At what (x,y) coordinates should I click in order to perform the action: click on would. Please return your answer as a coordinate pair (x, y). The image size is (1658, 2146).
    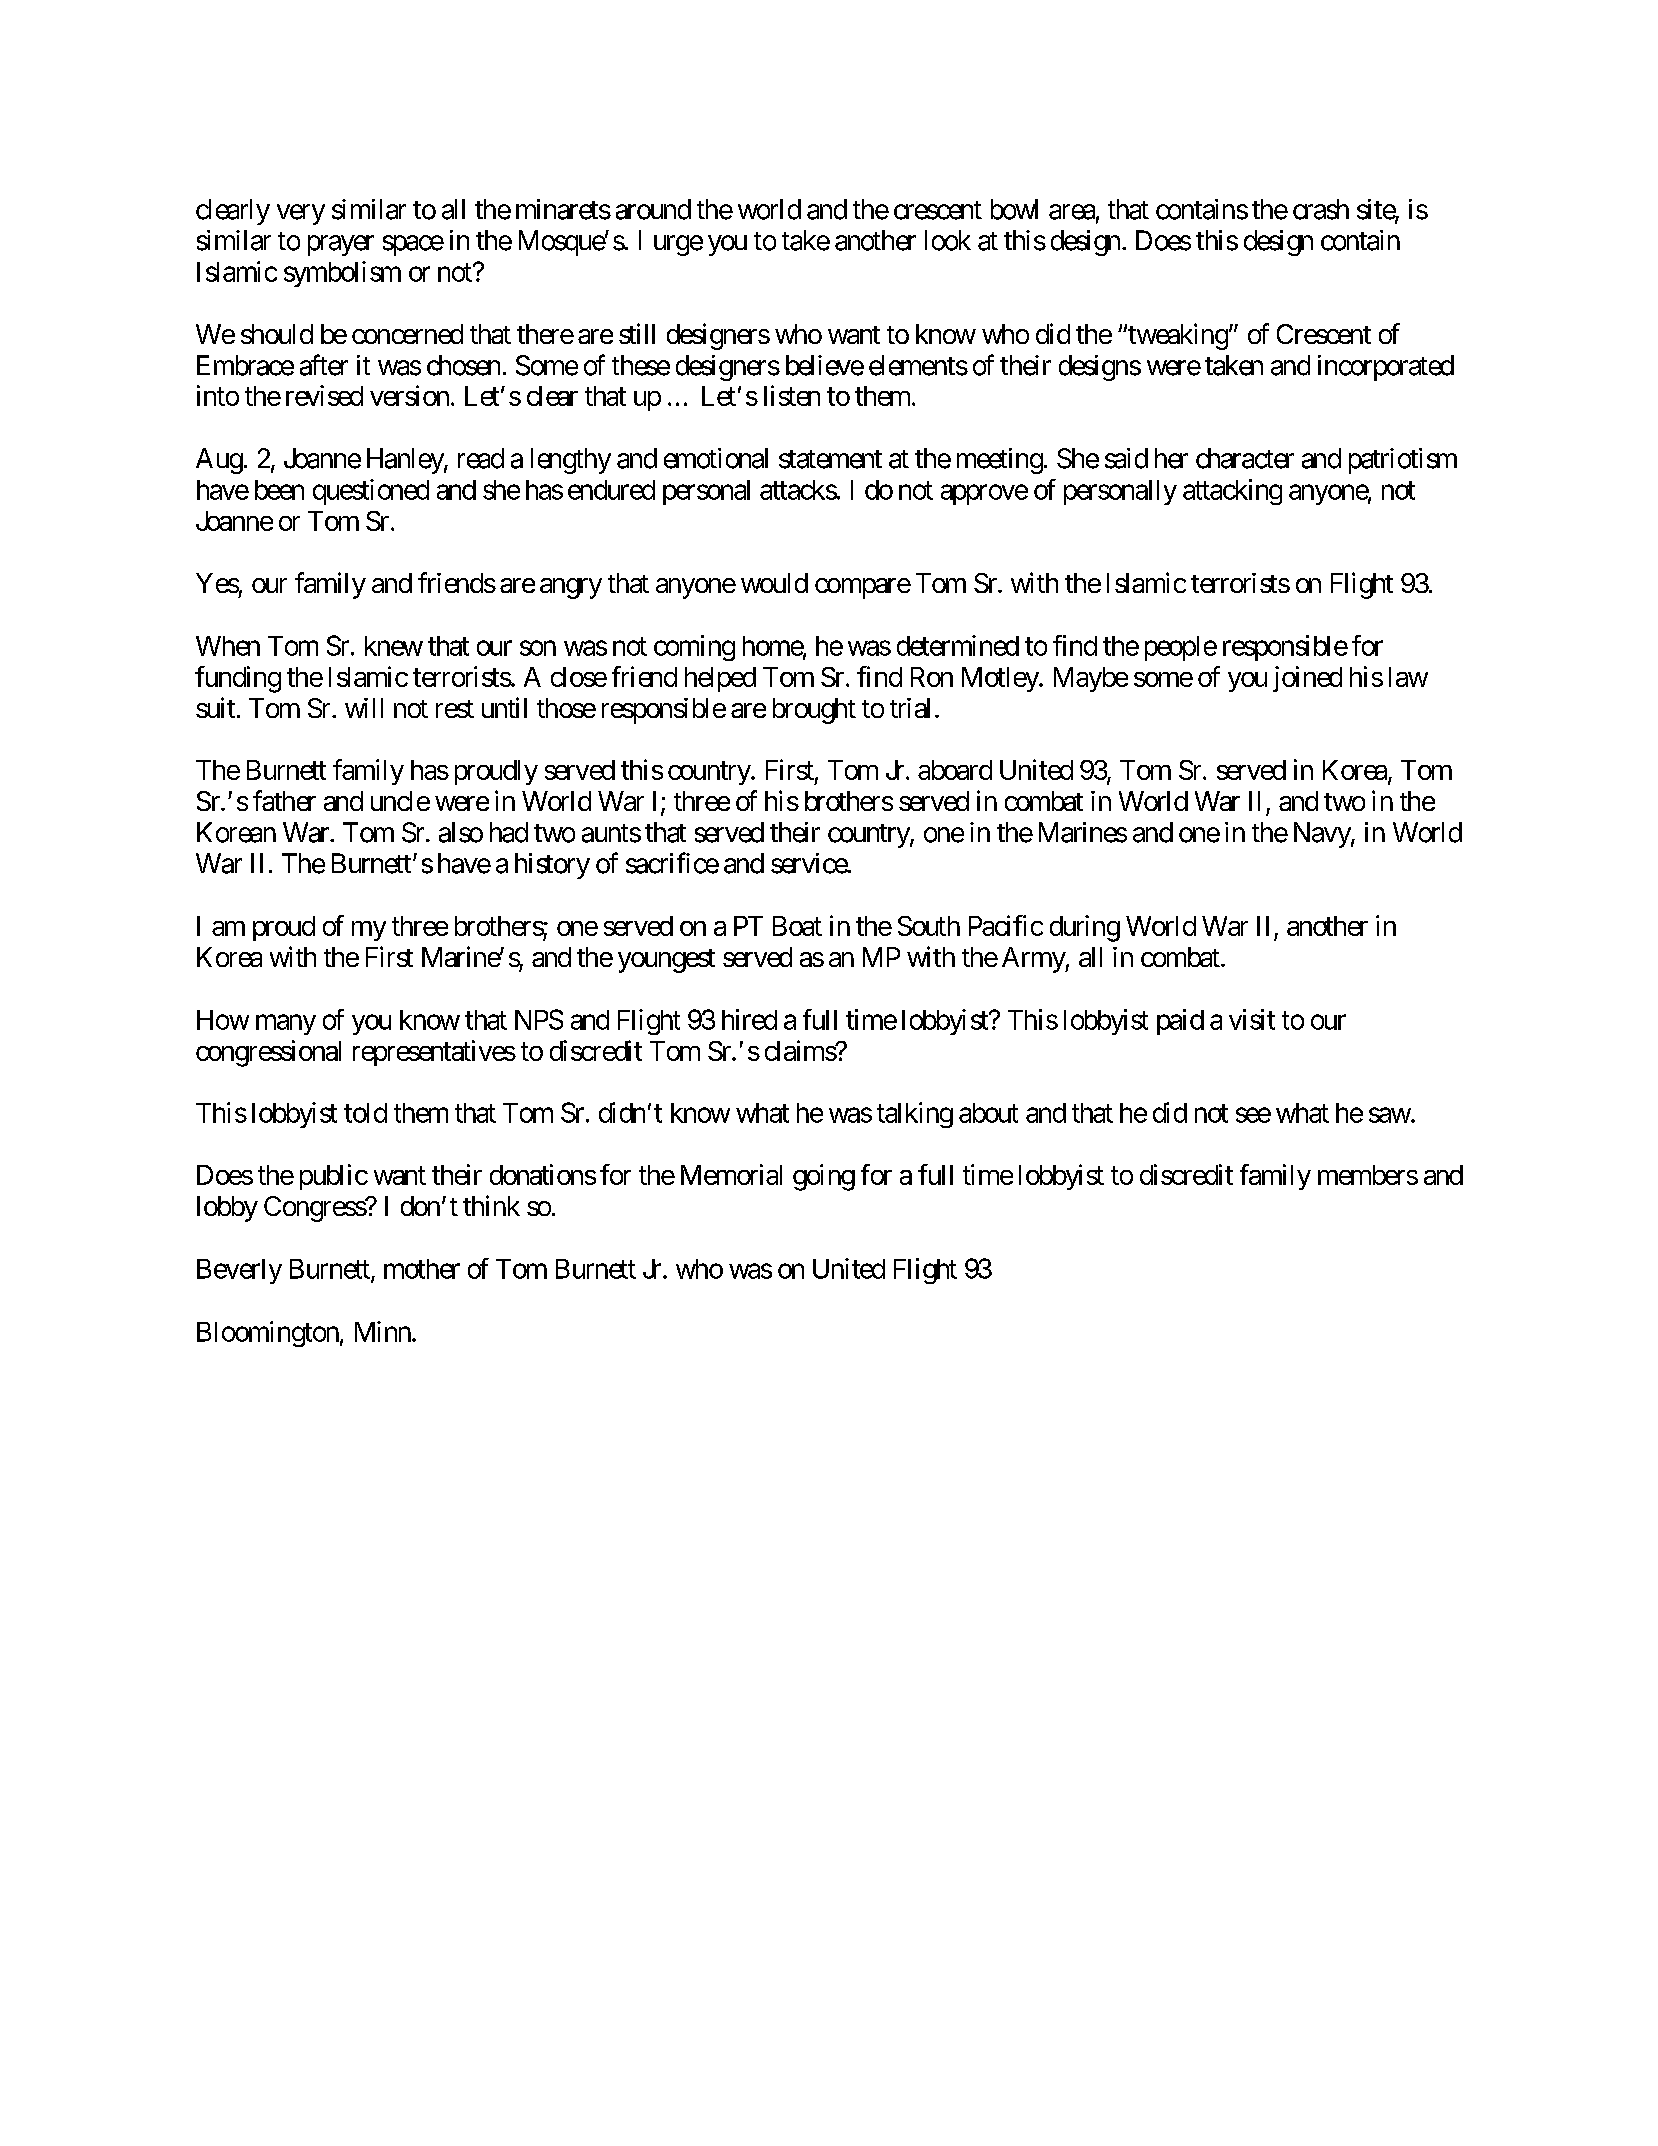
    Looking at the image, I should click on (774, 583).
